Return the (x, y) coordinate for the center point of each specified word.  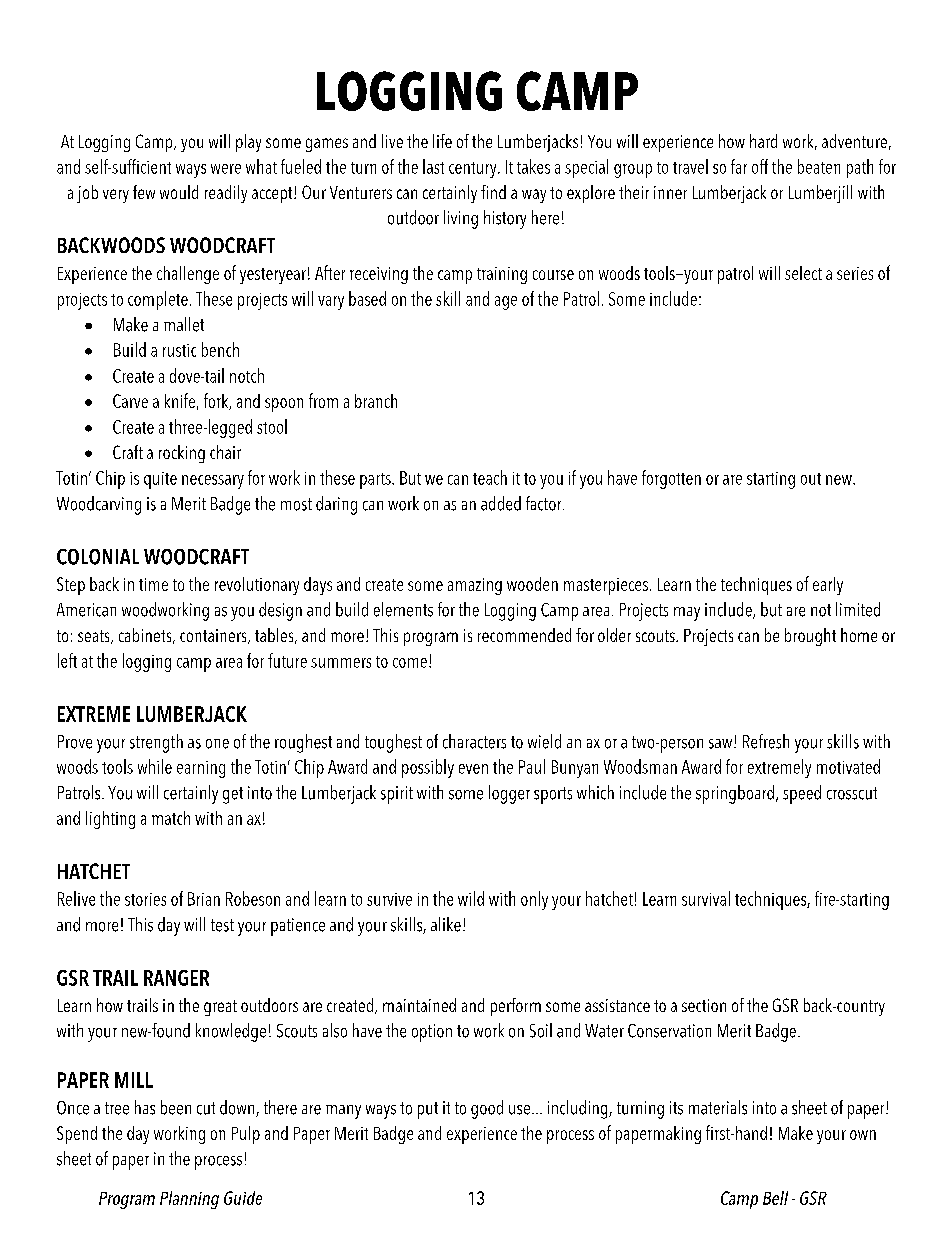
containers (214, 636)
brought (810, 637)
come (410, 663)
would (179, 192)
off (760, 166)
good (487, 1109)
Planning (189, 1200)
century (474, 170)
